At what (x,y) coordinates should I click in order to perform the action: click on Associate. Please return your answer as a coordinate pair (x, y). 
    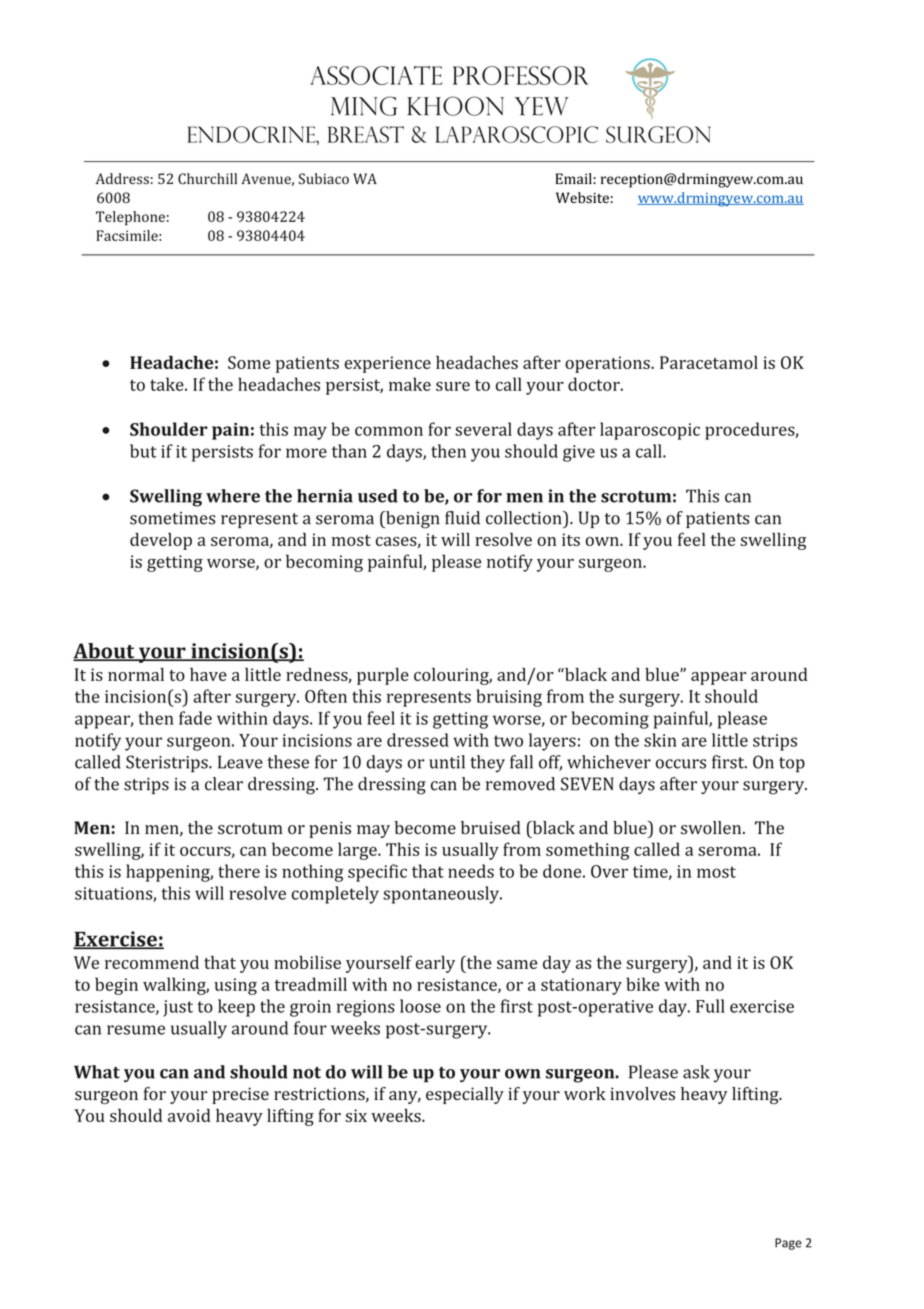
    Looking at the image, I should click on (376, 75).
